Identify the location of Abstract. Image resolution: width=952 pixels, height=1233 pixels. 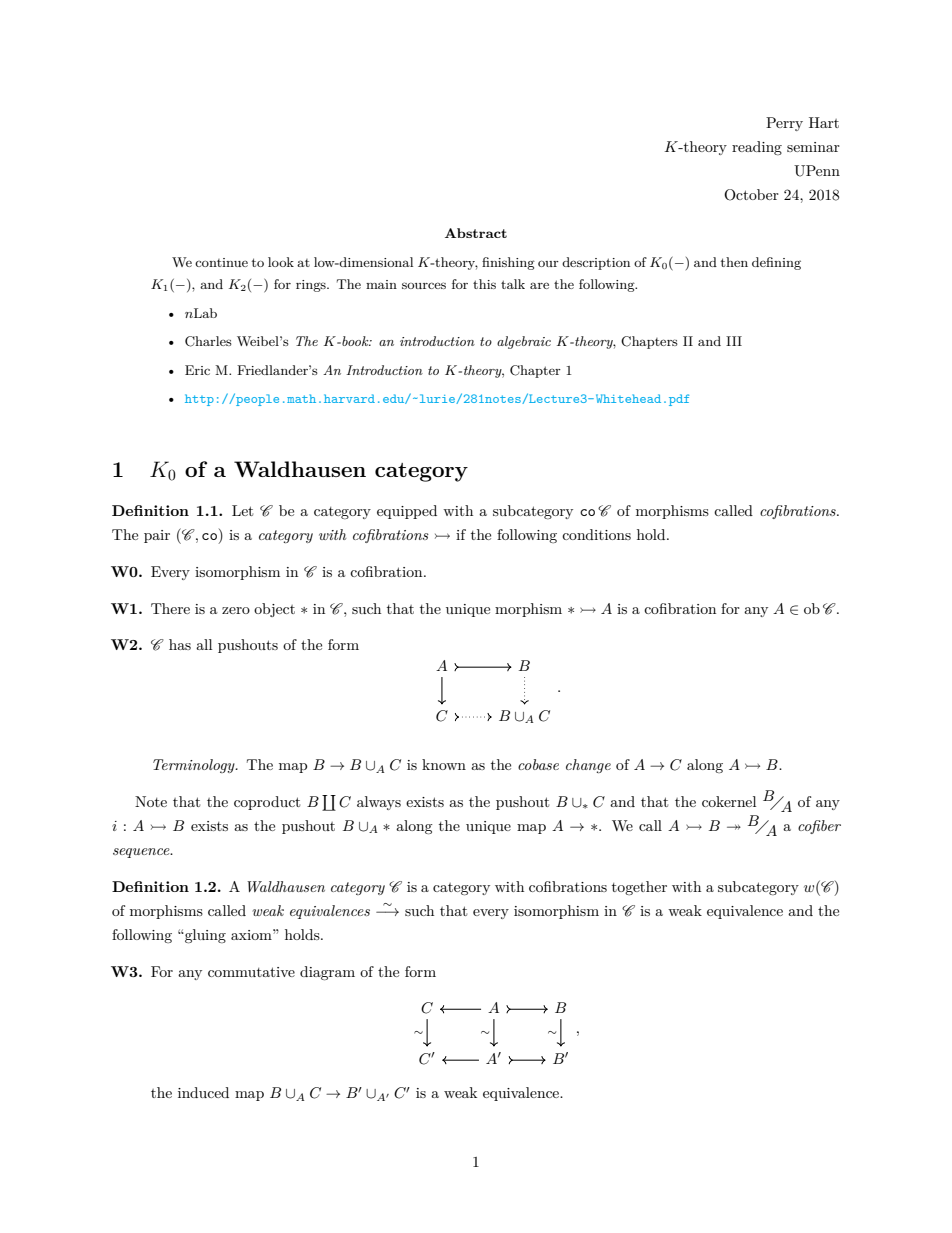
(476, 233).
